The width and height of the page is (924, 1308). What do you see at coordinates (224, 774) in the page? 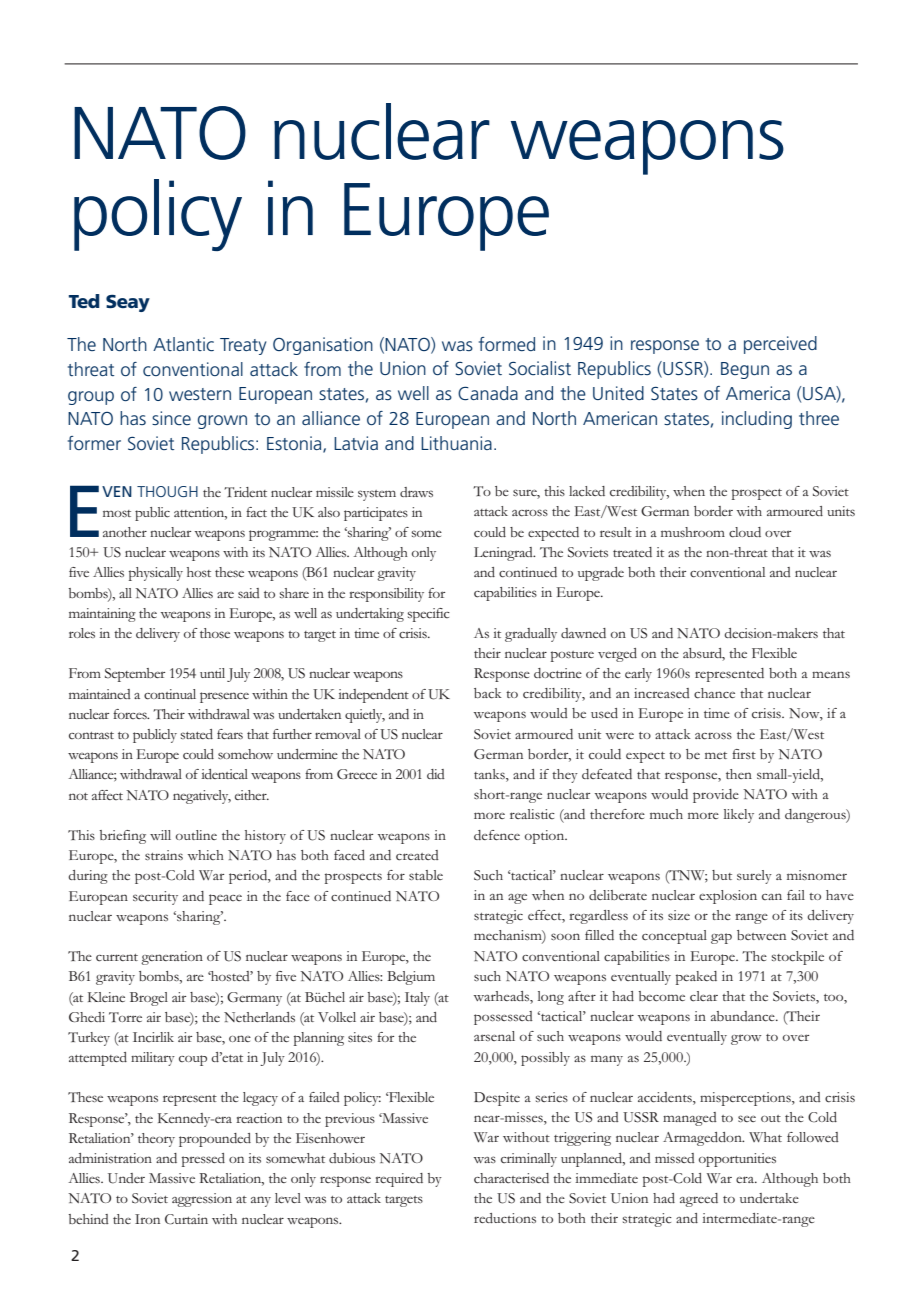
I see `identical` at bounding box center [224, 774].
